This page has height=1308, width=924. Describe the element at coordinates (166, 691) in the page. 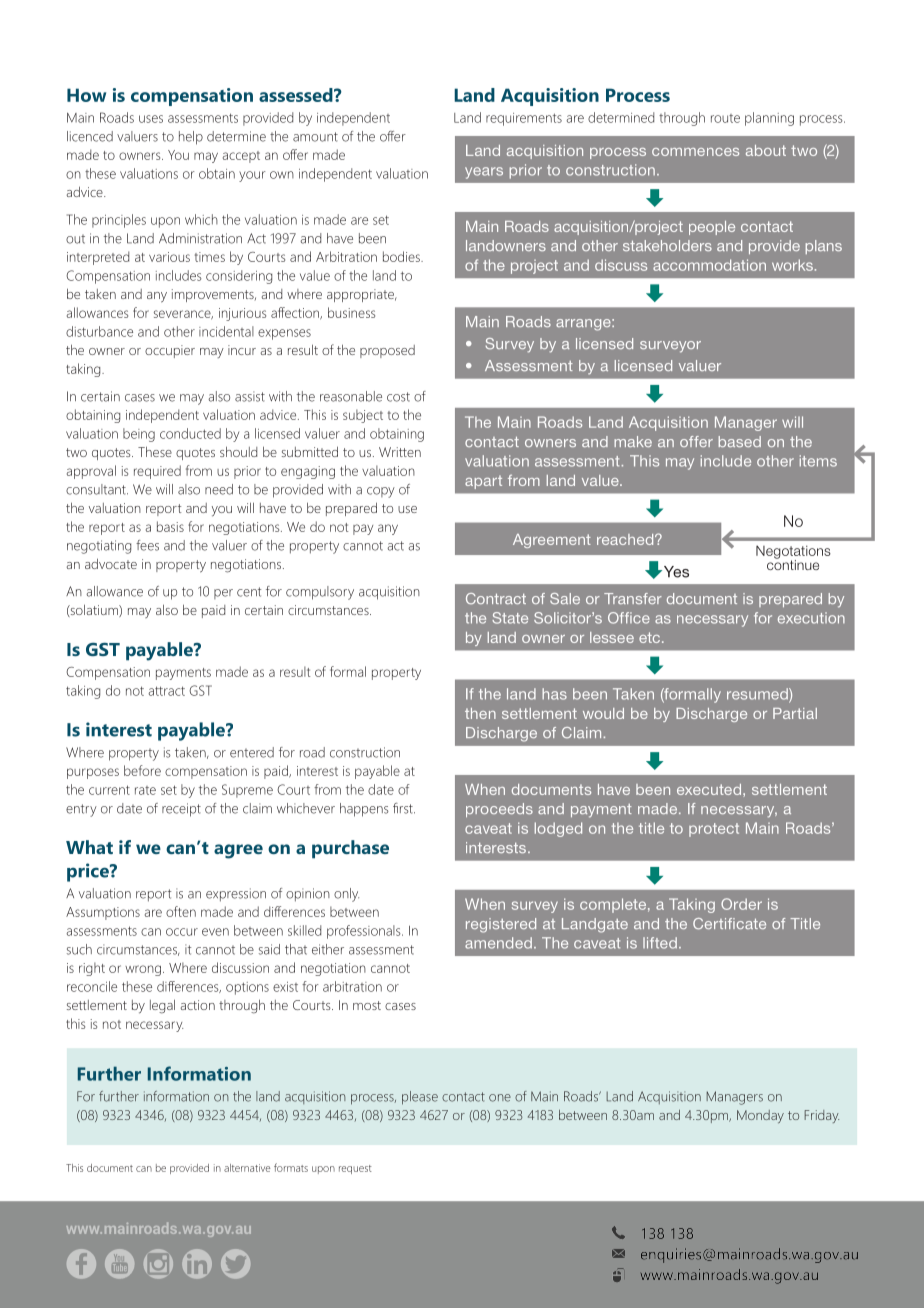

I see `attract` at that location.
